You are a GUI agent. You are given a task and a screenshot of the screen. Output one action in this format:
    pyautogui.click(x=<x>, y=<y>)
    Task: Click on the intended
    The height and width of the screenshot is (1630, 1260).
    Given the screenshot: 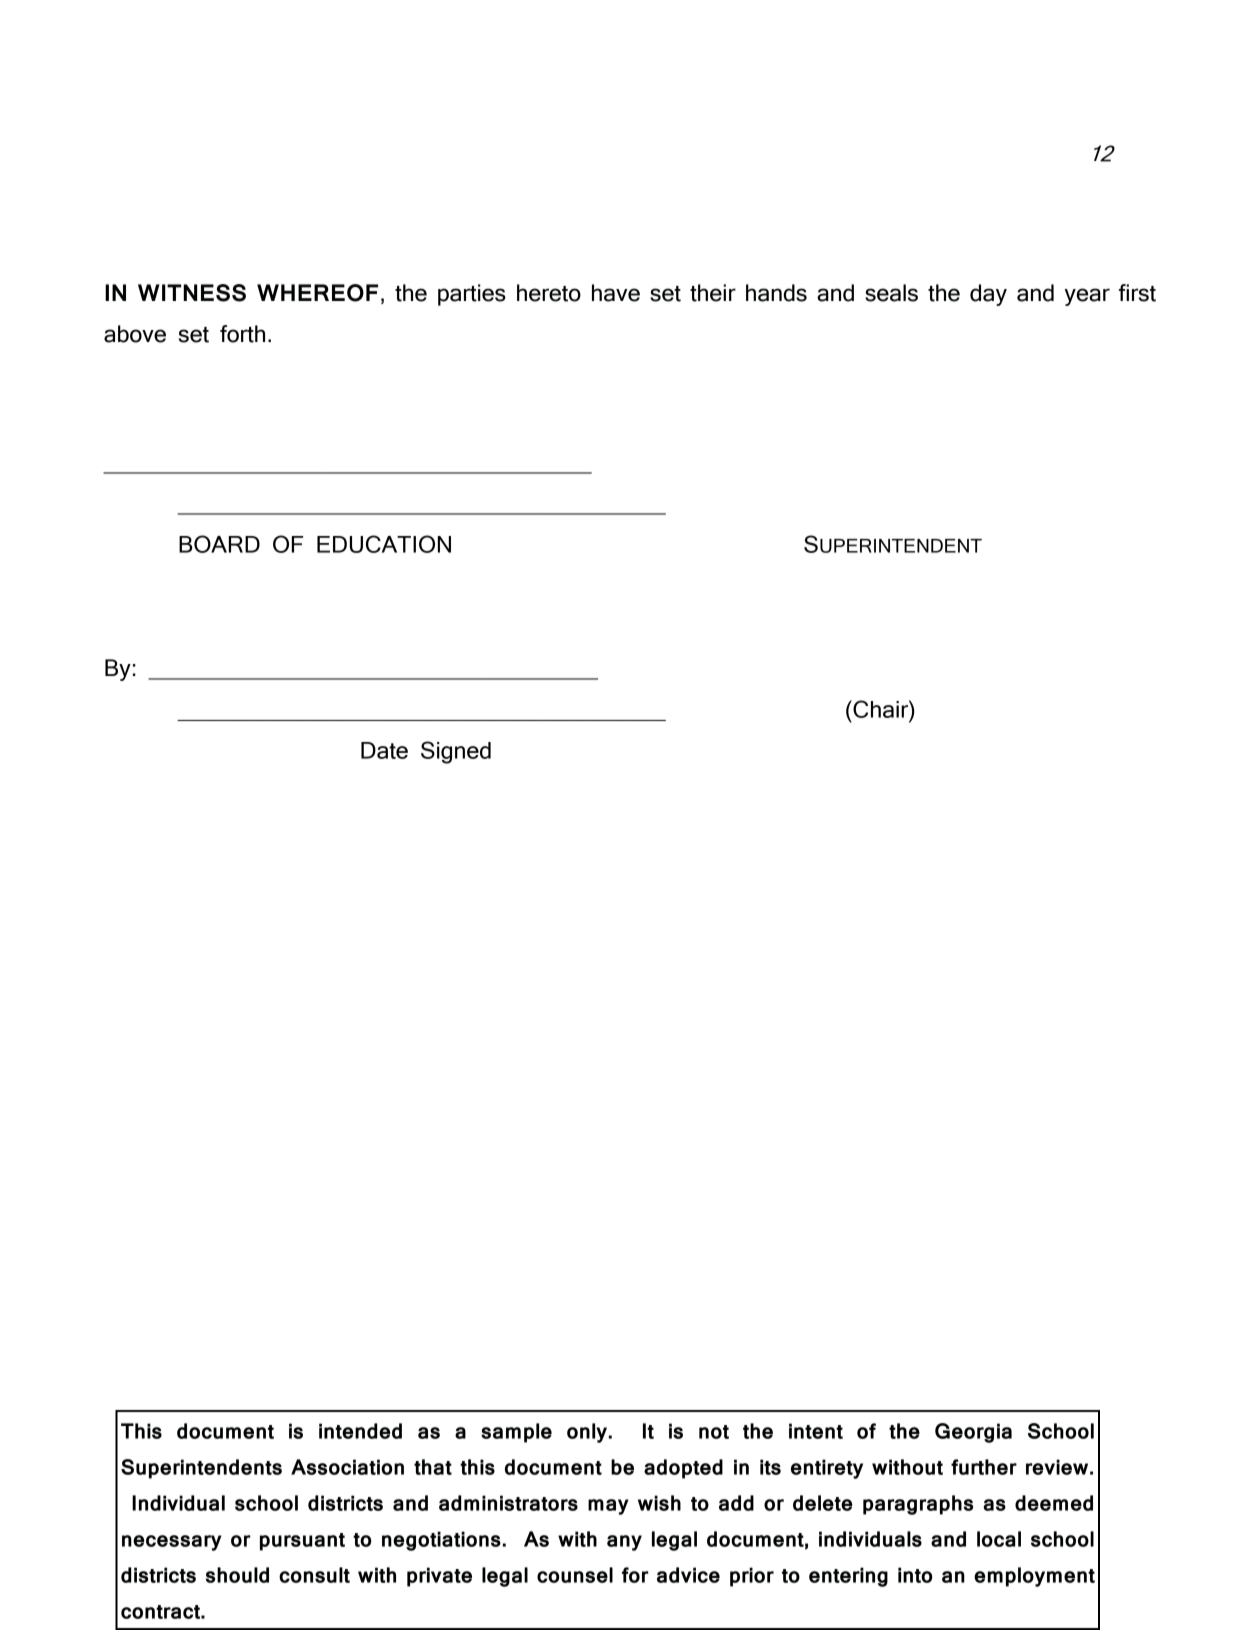 What is the action you would take?
    pyautogui.click(x=360, y=1431)
